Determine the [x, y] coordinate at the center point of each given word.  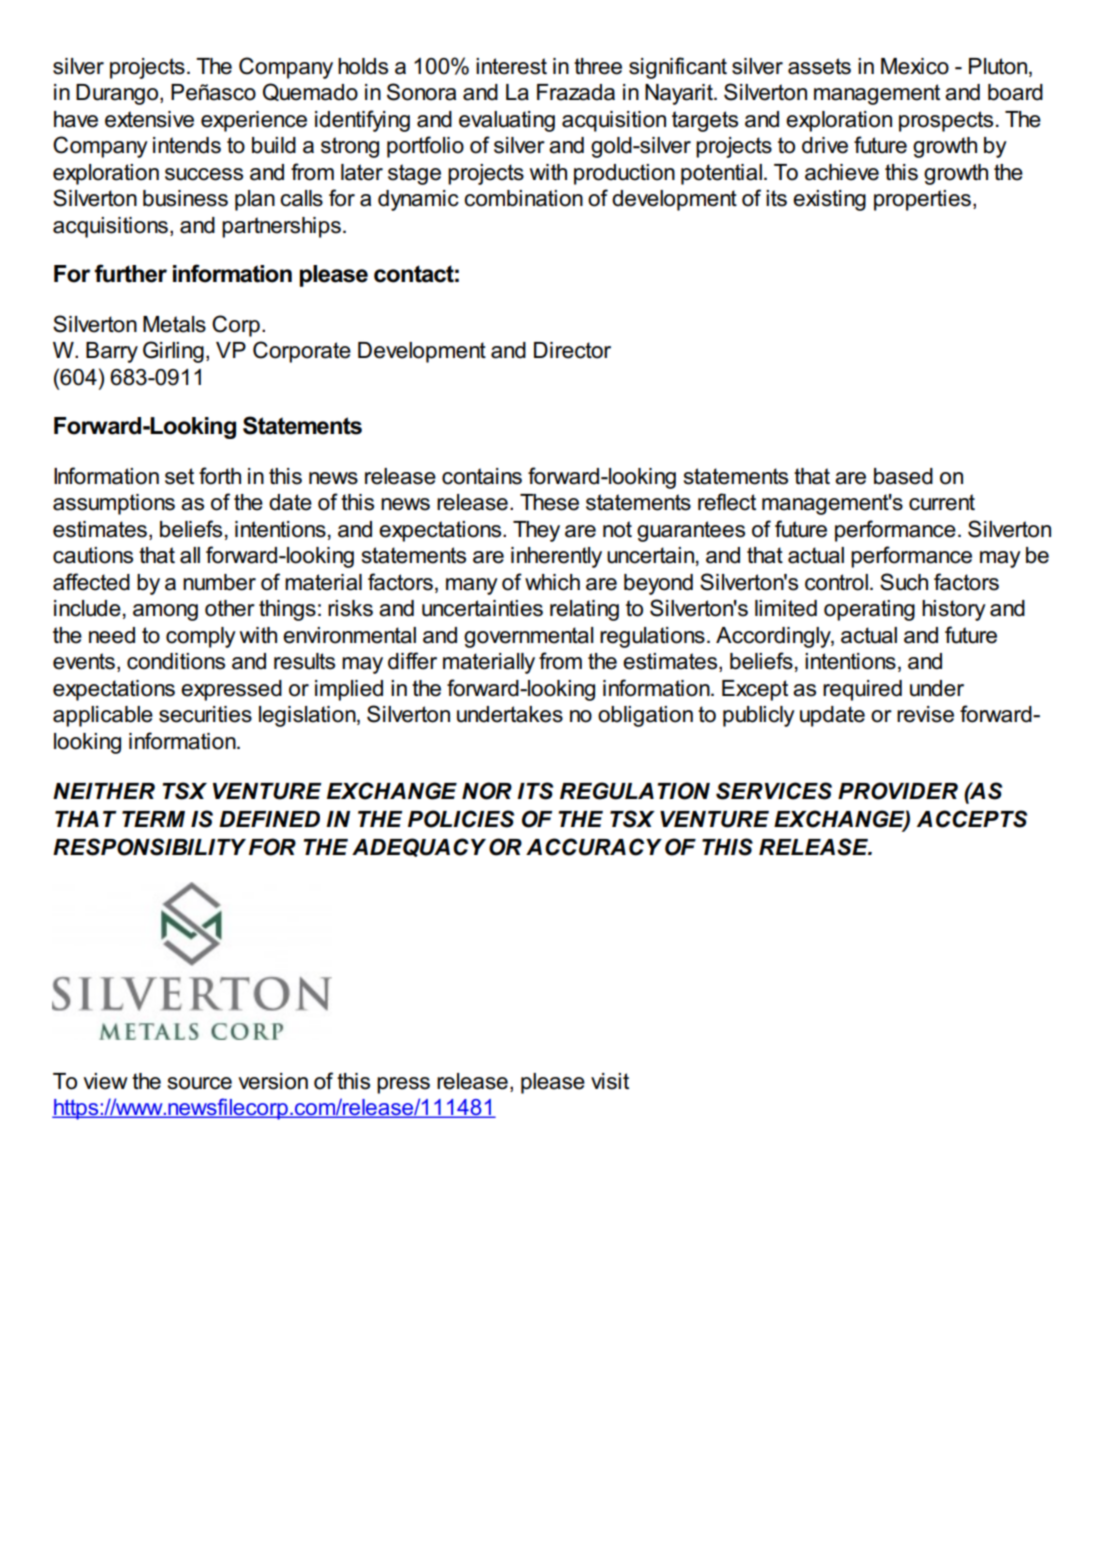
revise [925, 714]
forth [220, 476]
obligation [645, 716]
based [903, 476]
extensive [149, 119]
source [200, 1083]
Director [572, 350]
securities [205, 714]
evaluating [507, 121]
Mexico [915, 66]
